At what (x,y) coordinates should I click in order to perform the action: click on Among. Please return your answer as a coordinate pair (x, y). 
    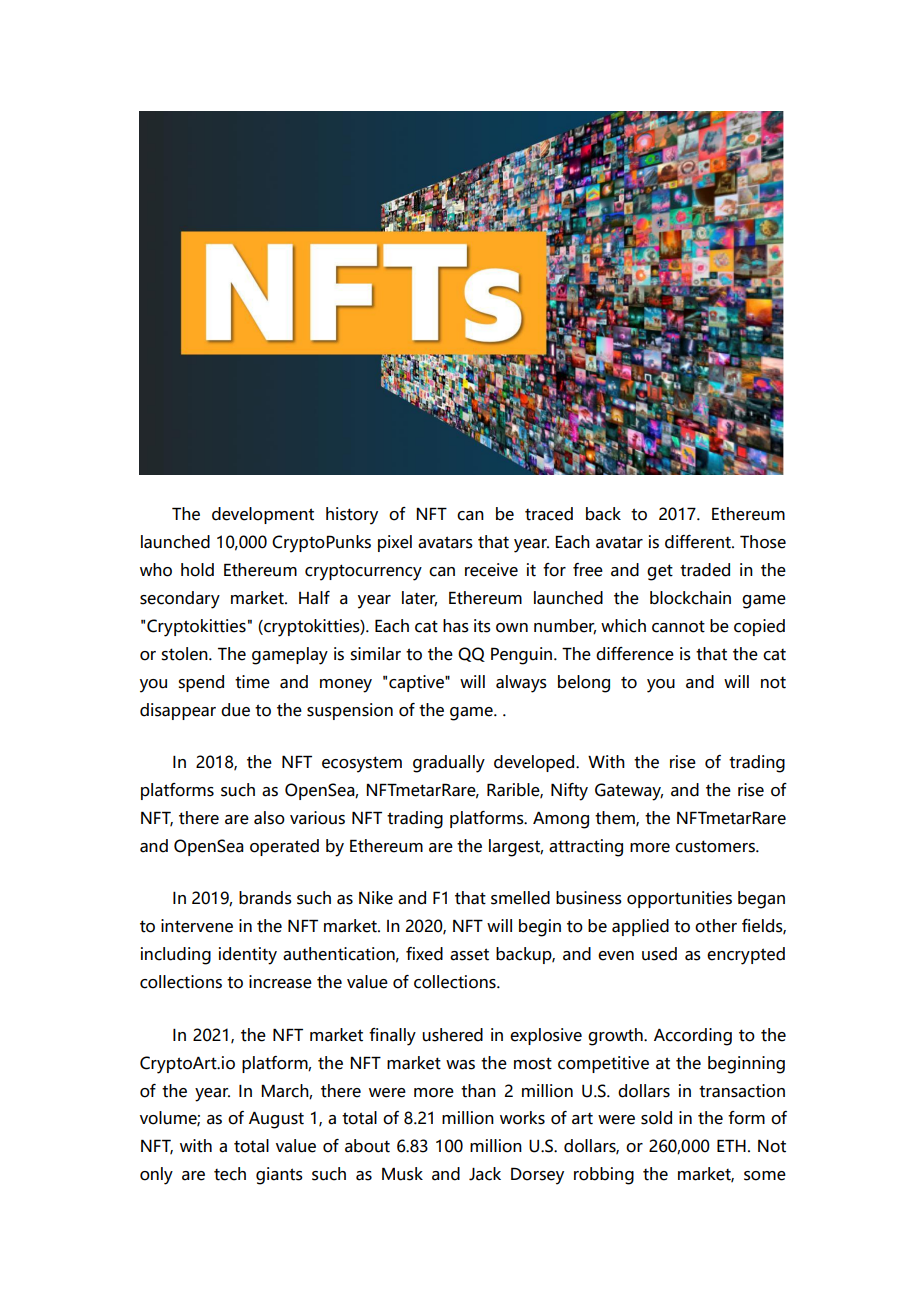
    Looking at the image, I should click on (561, 820).
